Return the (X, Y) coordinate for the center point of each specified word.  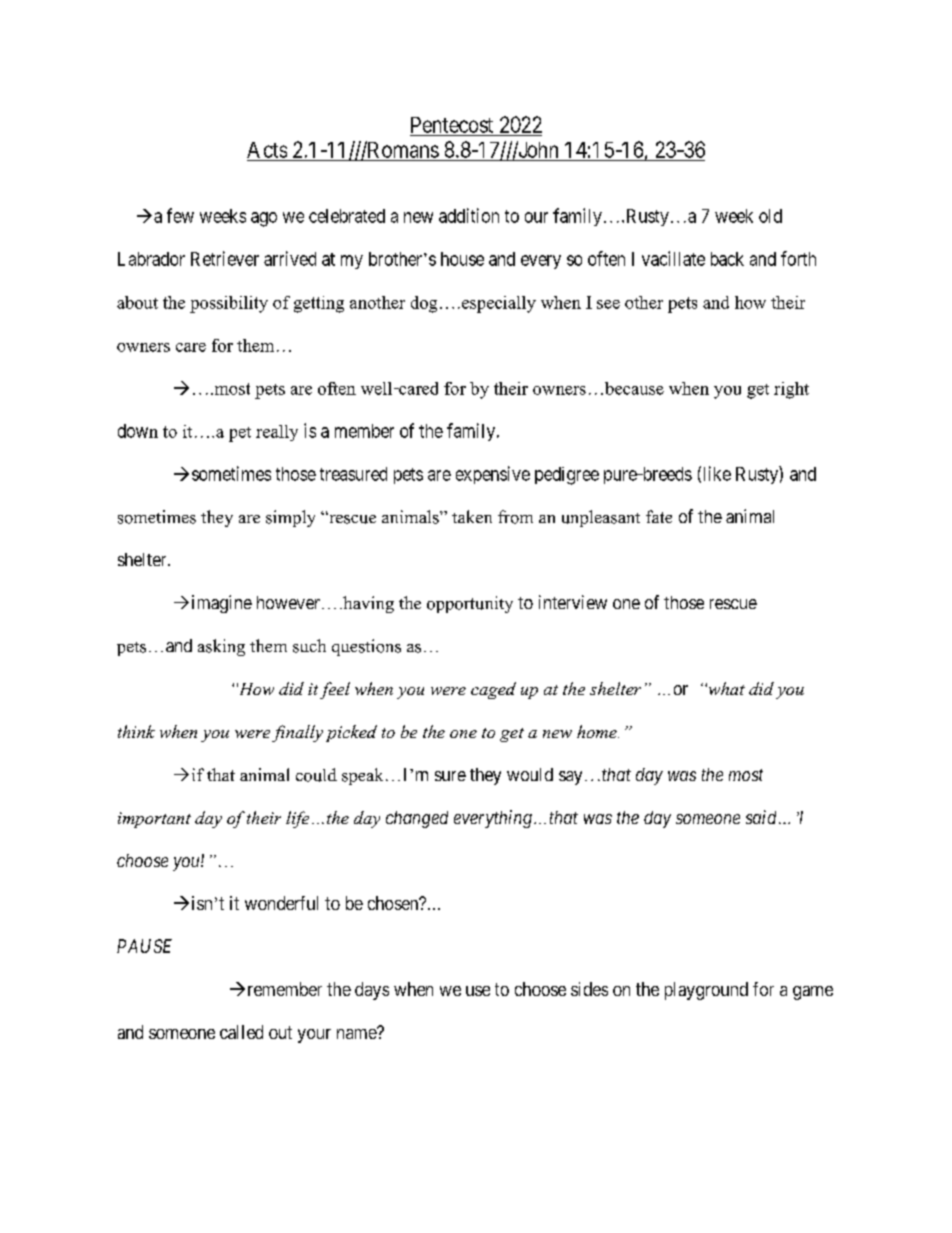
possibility (229, 304)
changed (417, 819)
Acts (267, 150)
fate (659, 516)
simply (290, 518)
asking (221, 647)
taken (472, 516)
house (462, 259)
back (727, 259)
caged (493, 690)
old (770, 216)
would (530, 774)
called (241, 1032)
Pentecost (452, 125)
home (598, 731)
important (154, 820)
